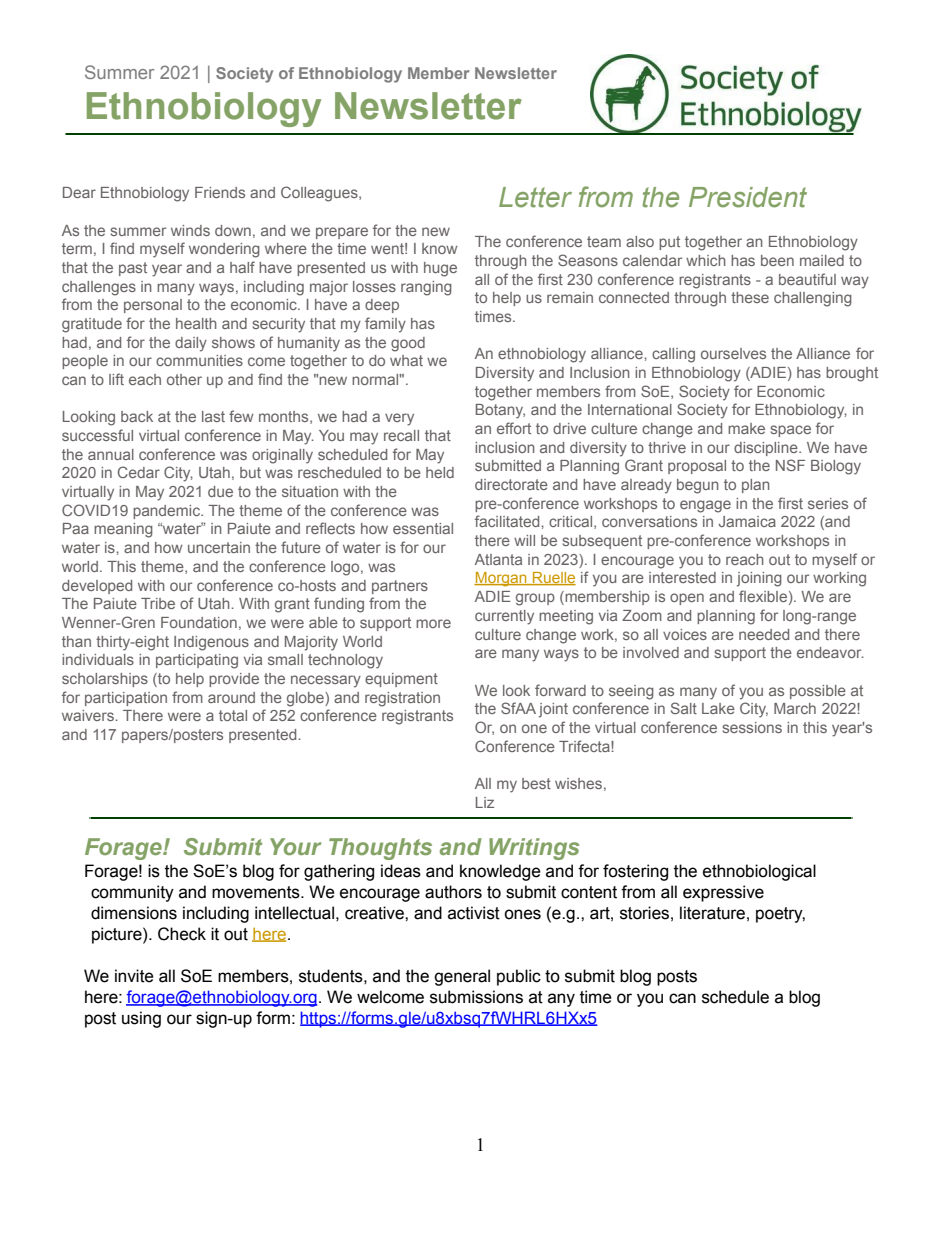  Describe the element at coordinates (440, 472) in the page. I see `held` at that location.
